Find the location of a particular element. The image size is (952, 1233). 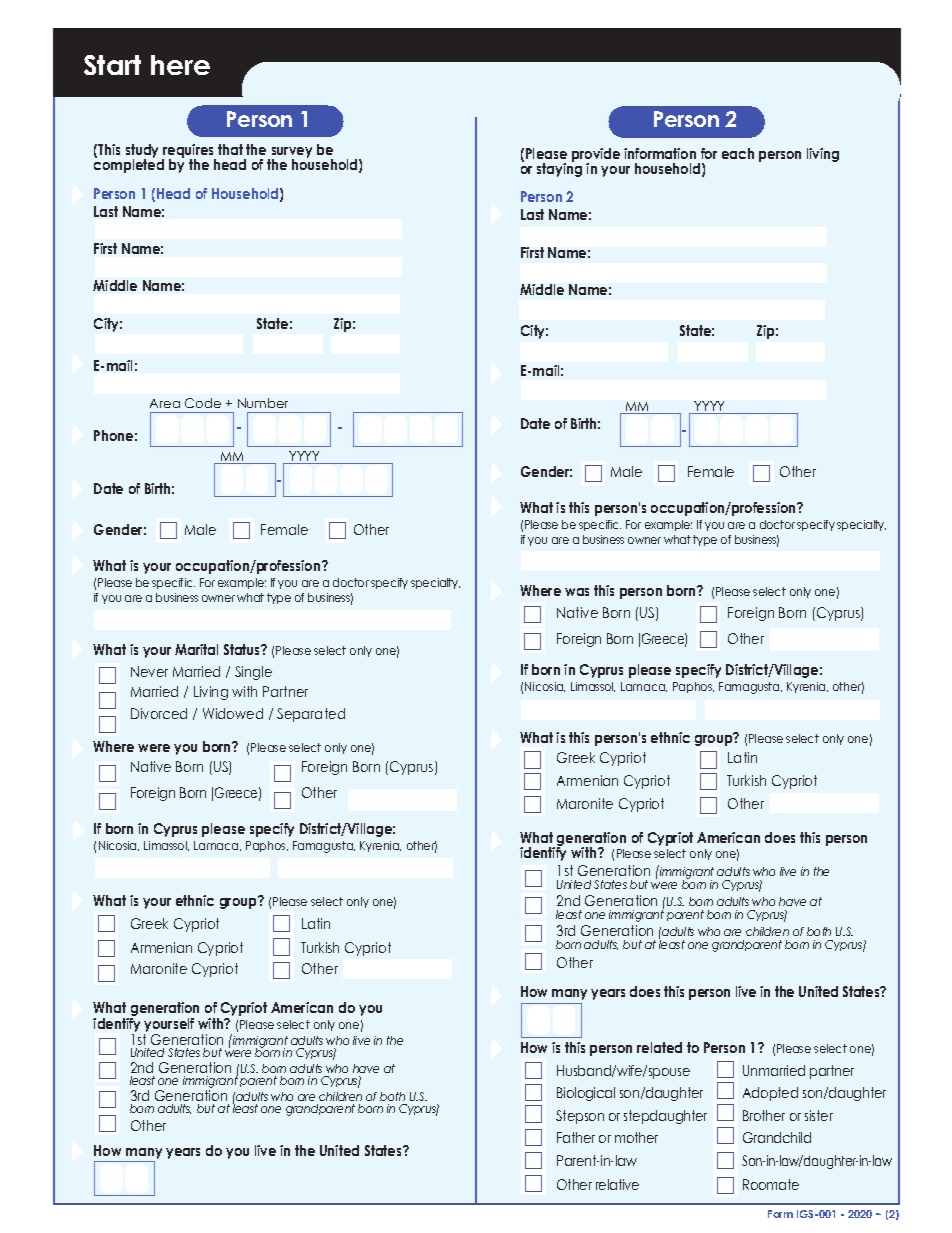

was is located at coordinates (577, 592).
